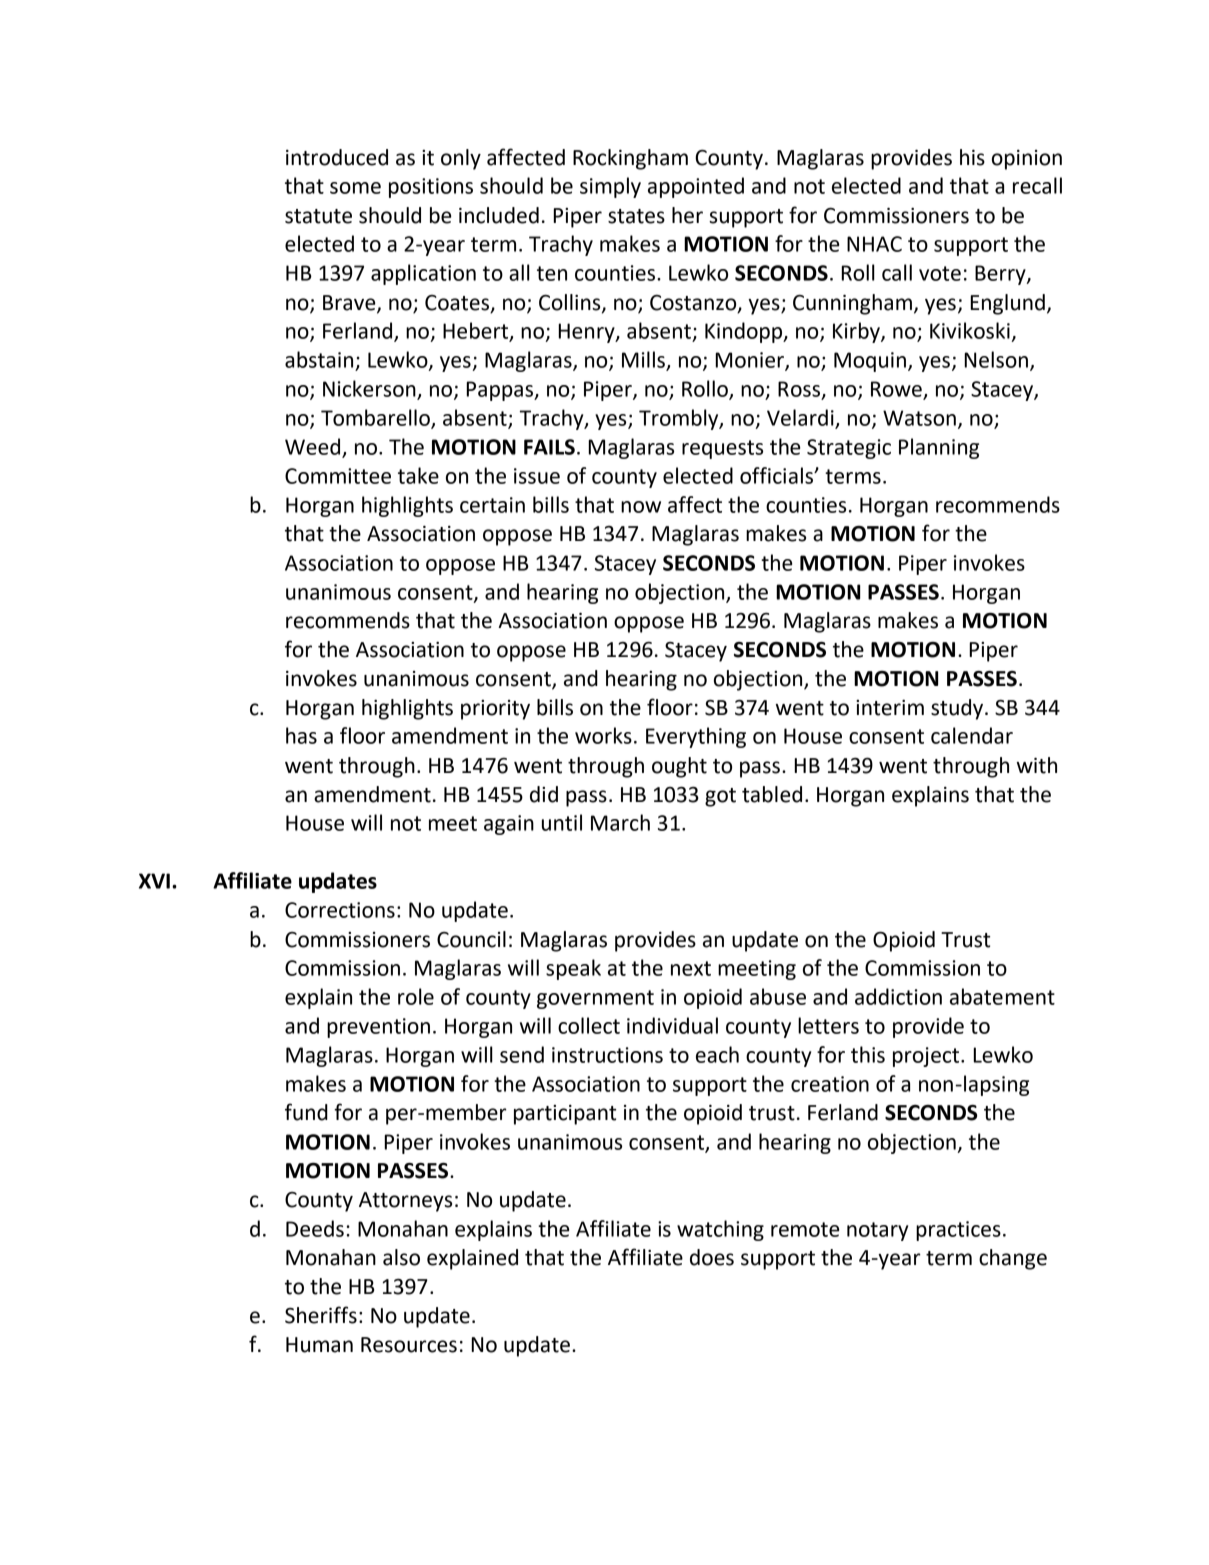 This screenshot has width=1209, height=1565. I want to click on does, so click(712, 1257).
